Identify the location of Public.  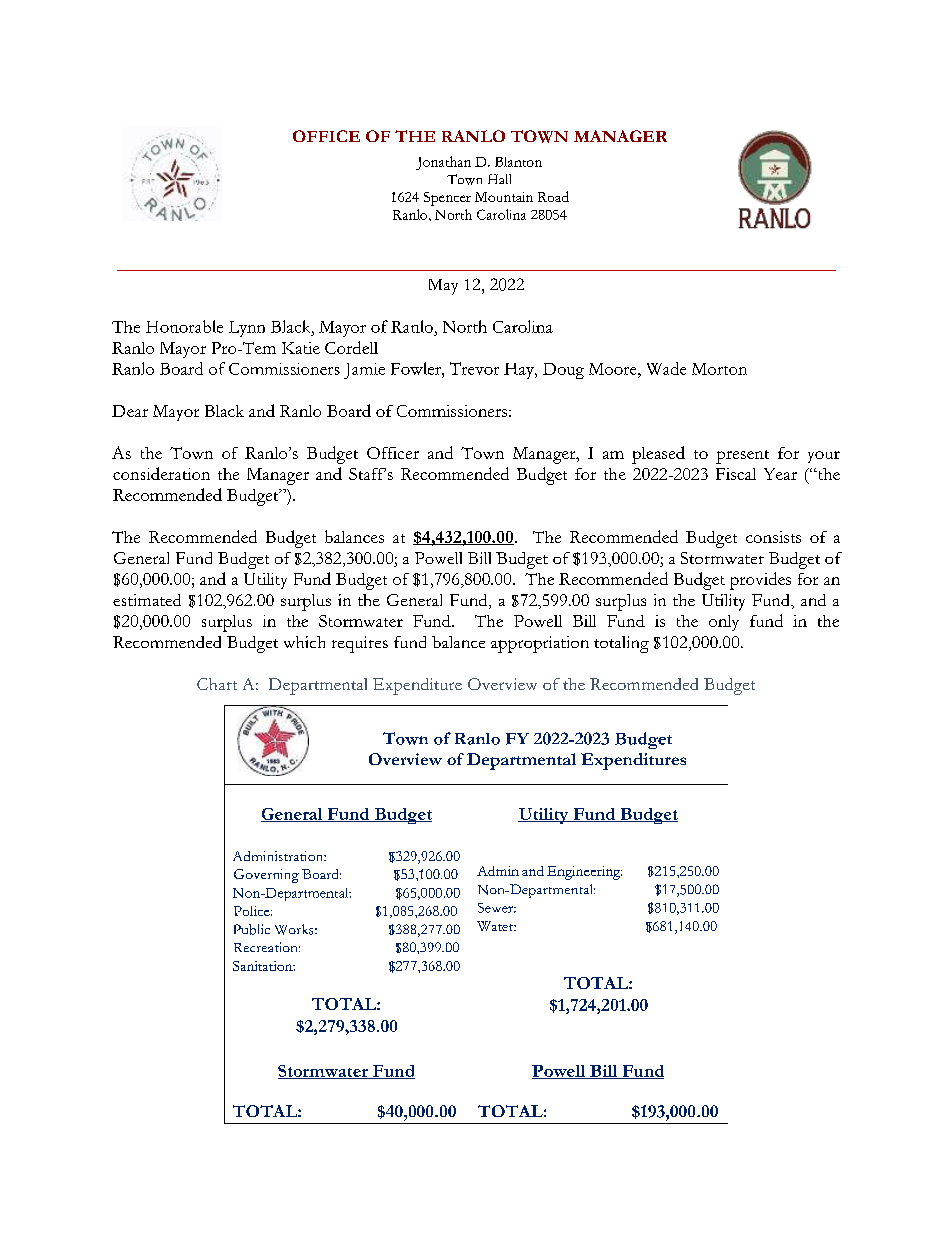
(252, 929).
